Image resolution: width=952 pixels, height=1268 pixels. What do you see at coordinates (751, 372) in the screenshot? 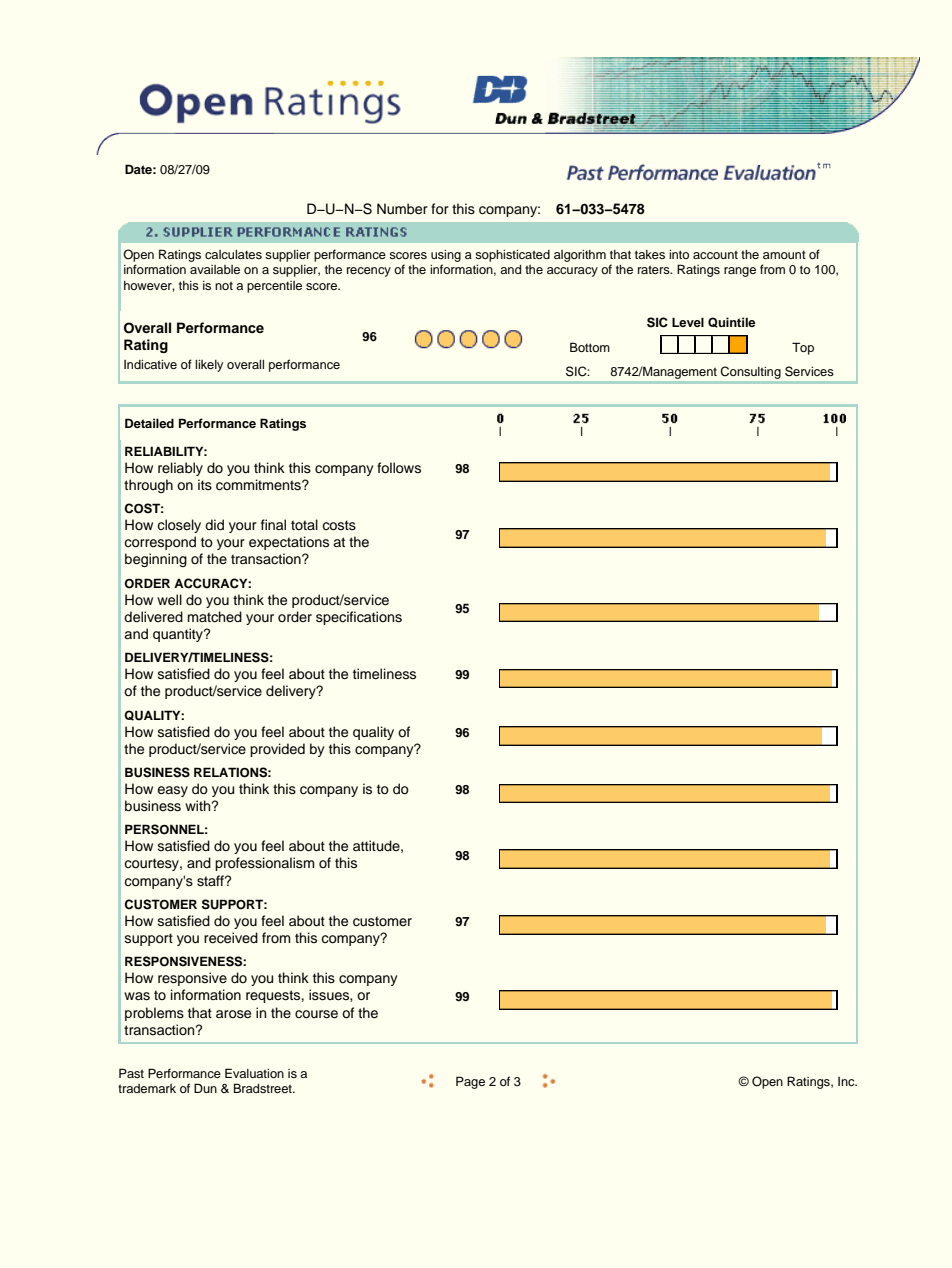
I see `Consulting` at bounding box center [751, 372].
